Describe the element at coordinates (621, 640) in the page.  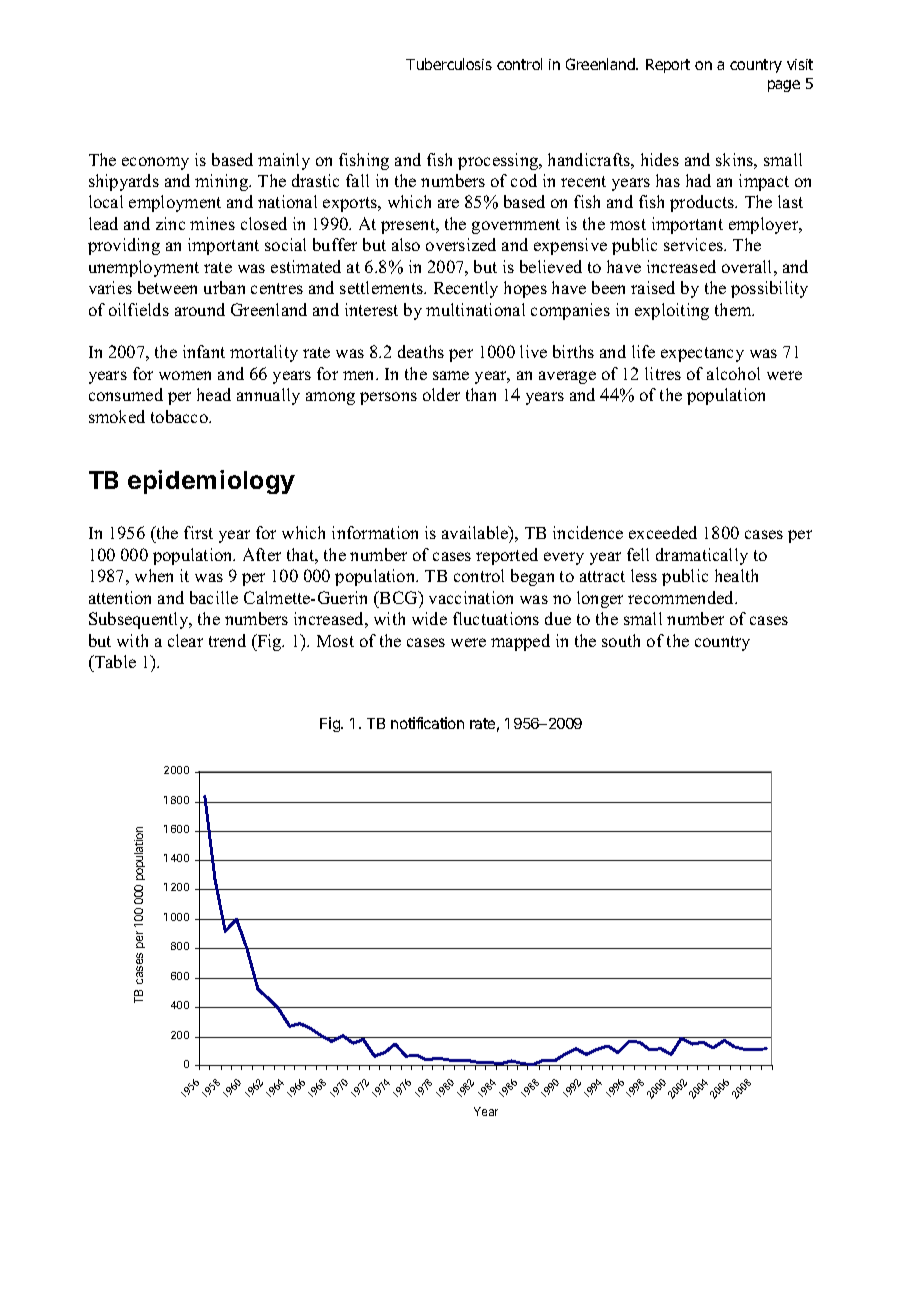
I see `south` at that location.
